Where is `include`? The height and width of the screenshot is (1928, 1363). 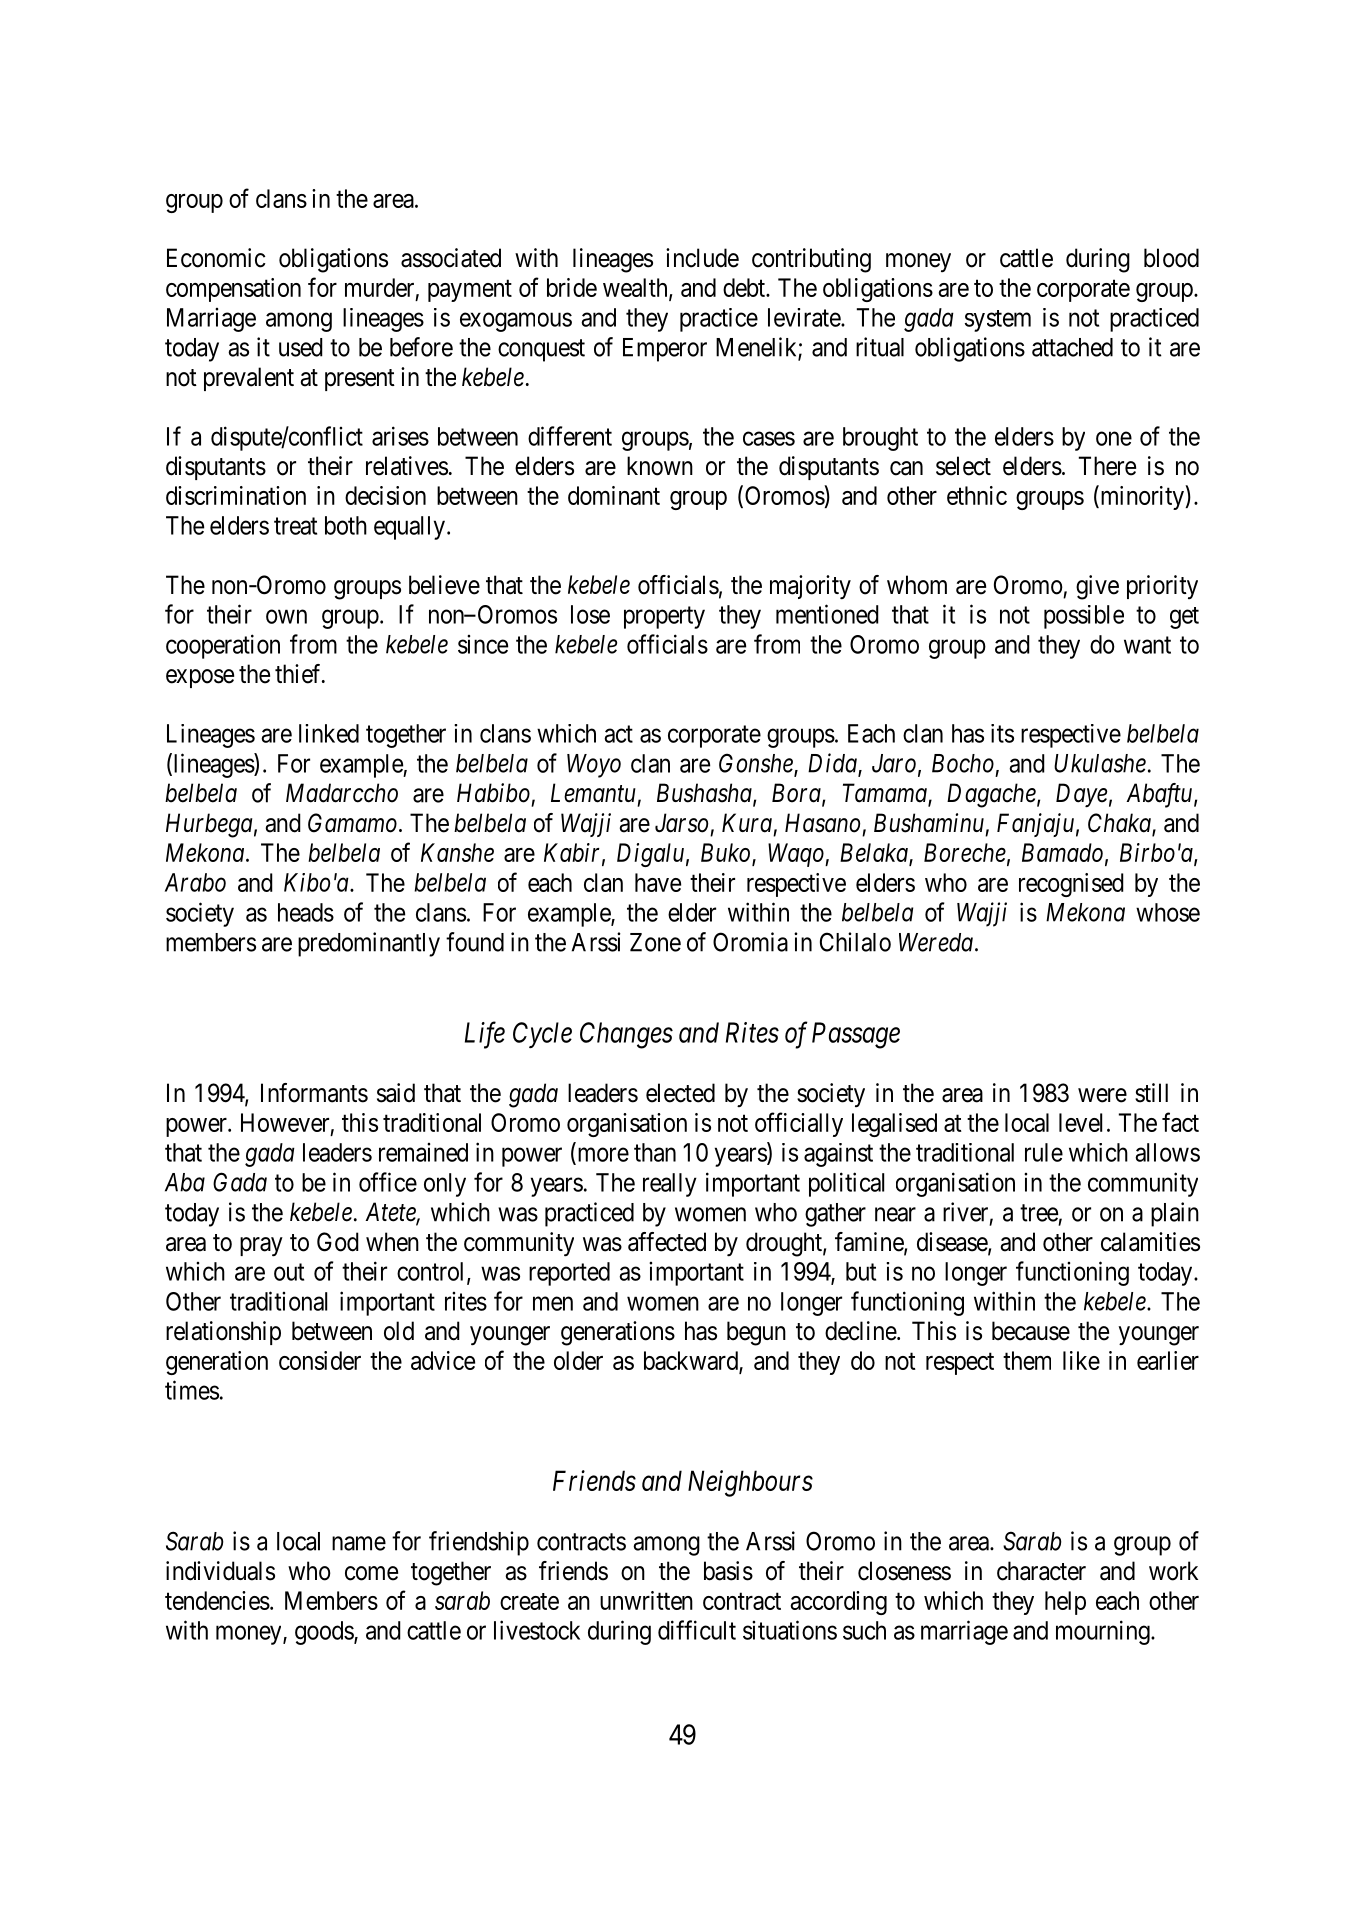
include is located at coordinates (702, 258).
